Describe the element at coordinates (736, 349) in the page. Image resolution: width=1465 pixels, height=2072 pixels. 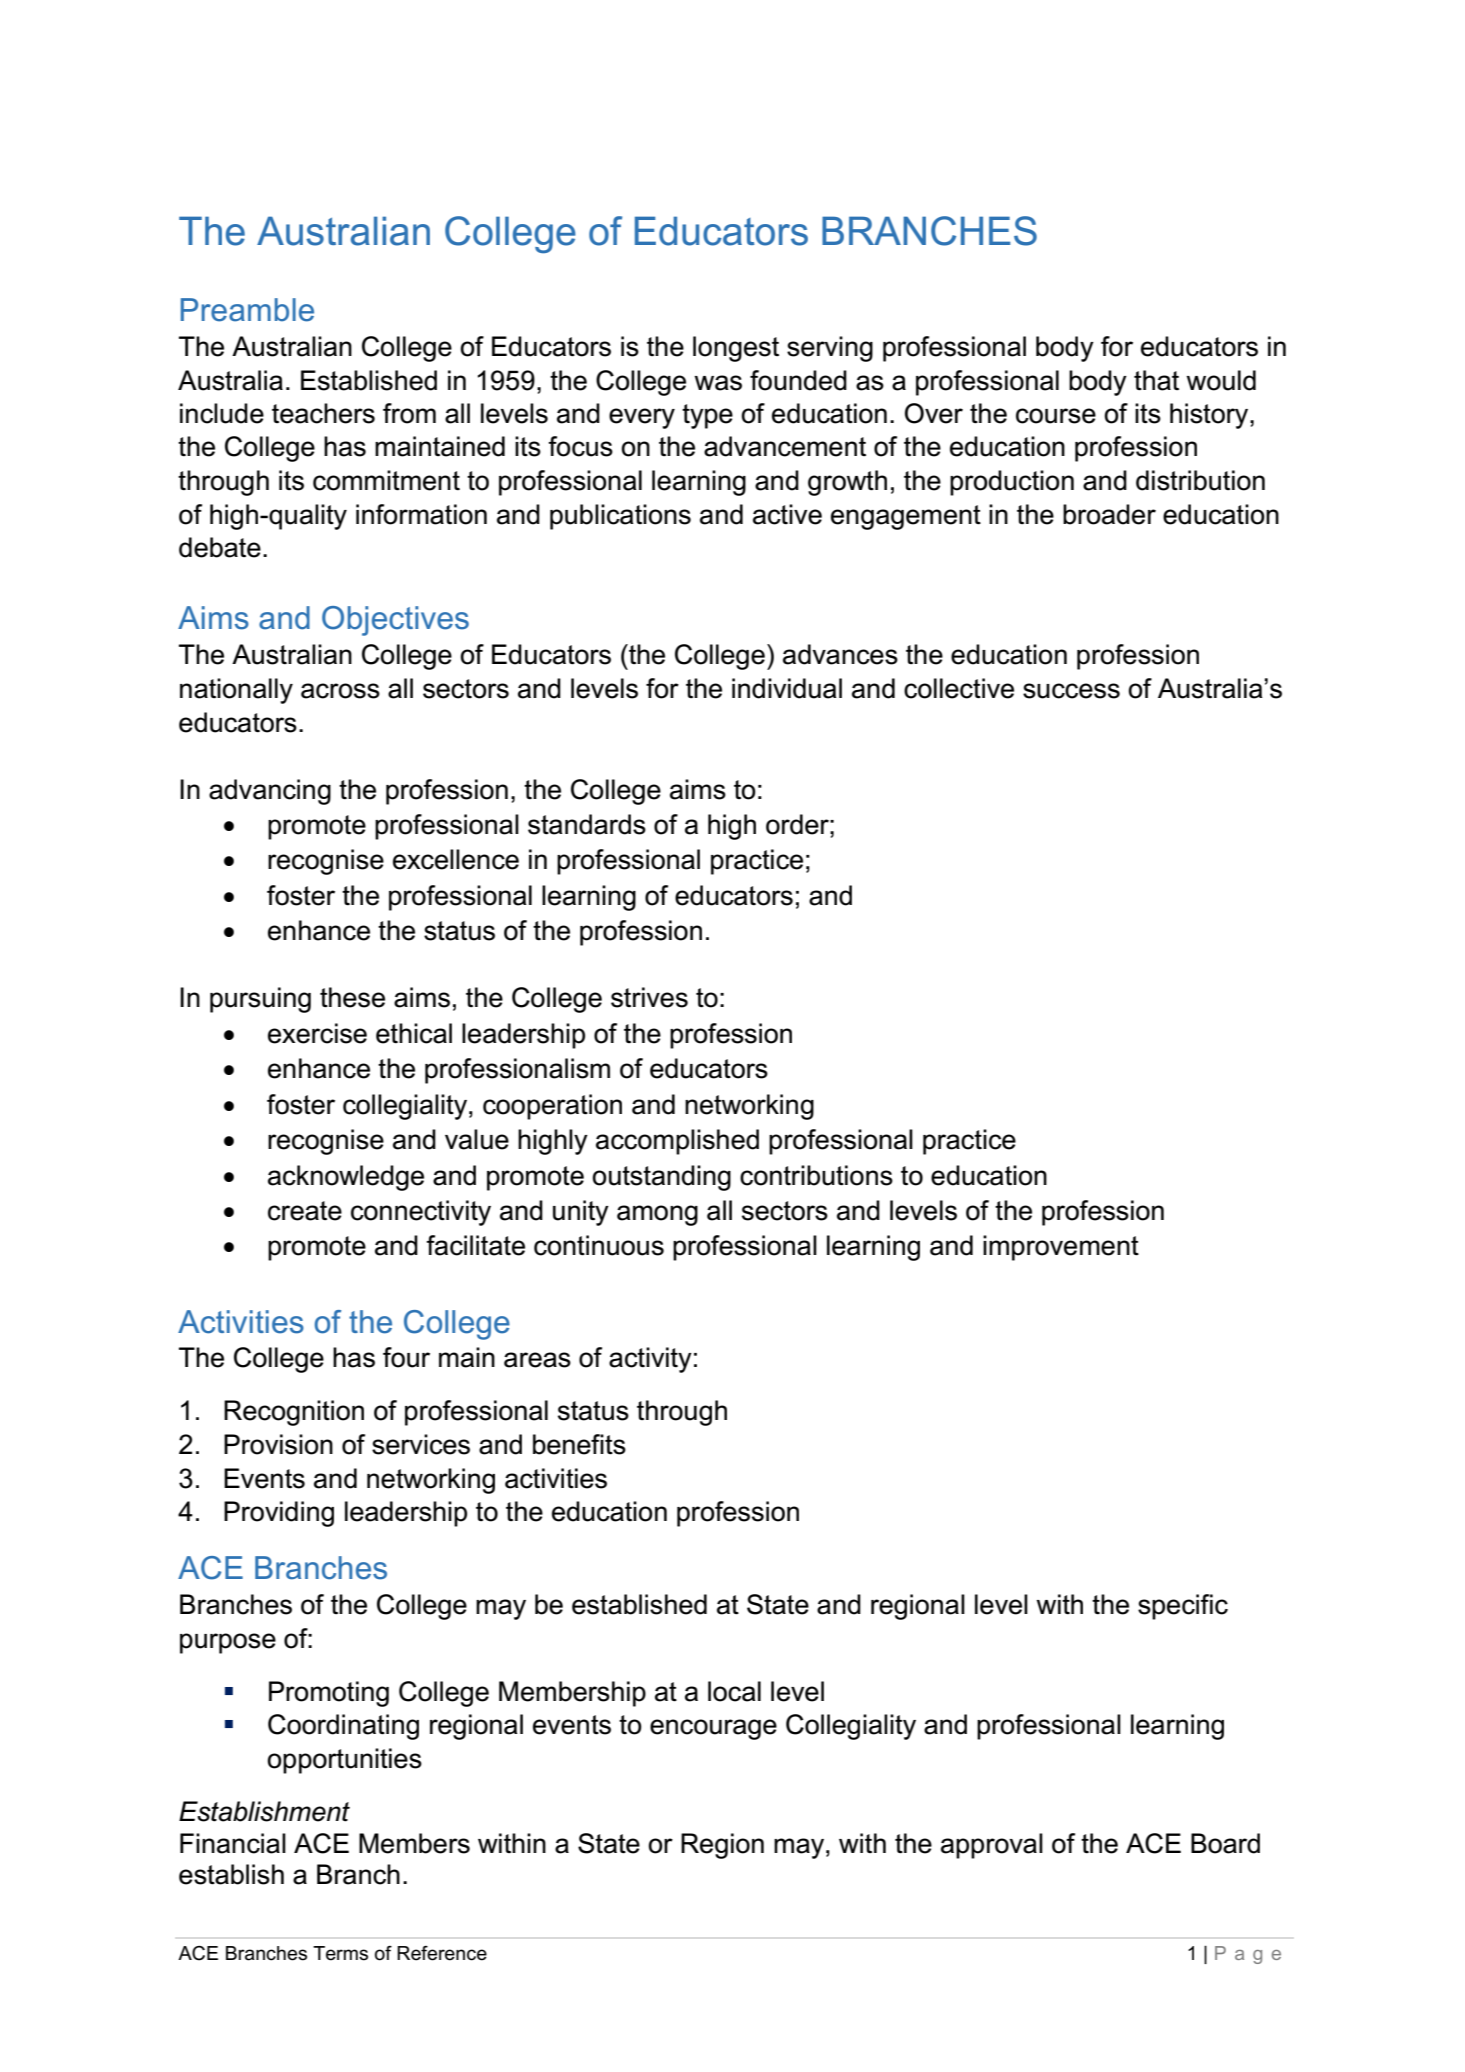
I see `longest` at that location.
